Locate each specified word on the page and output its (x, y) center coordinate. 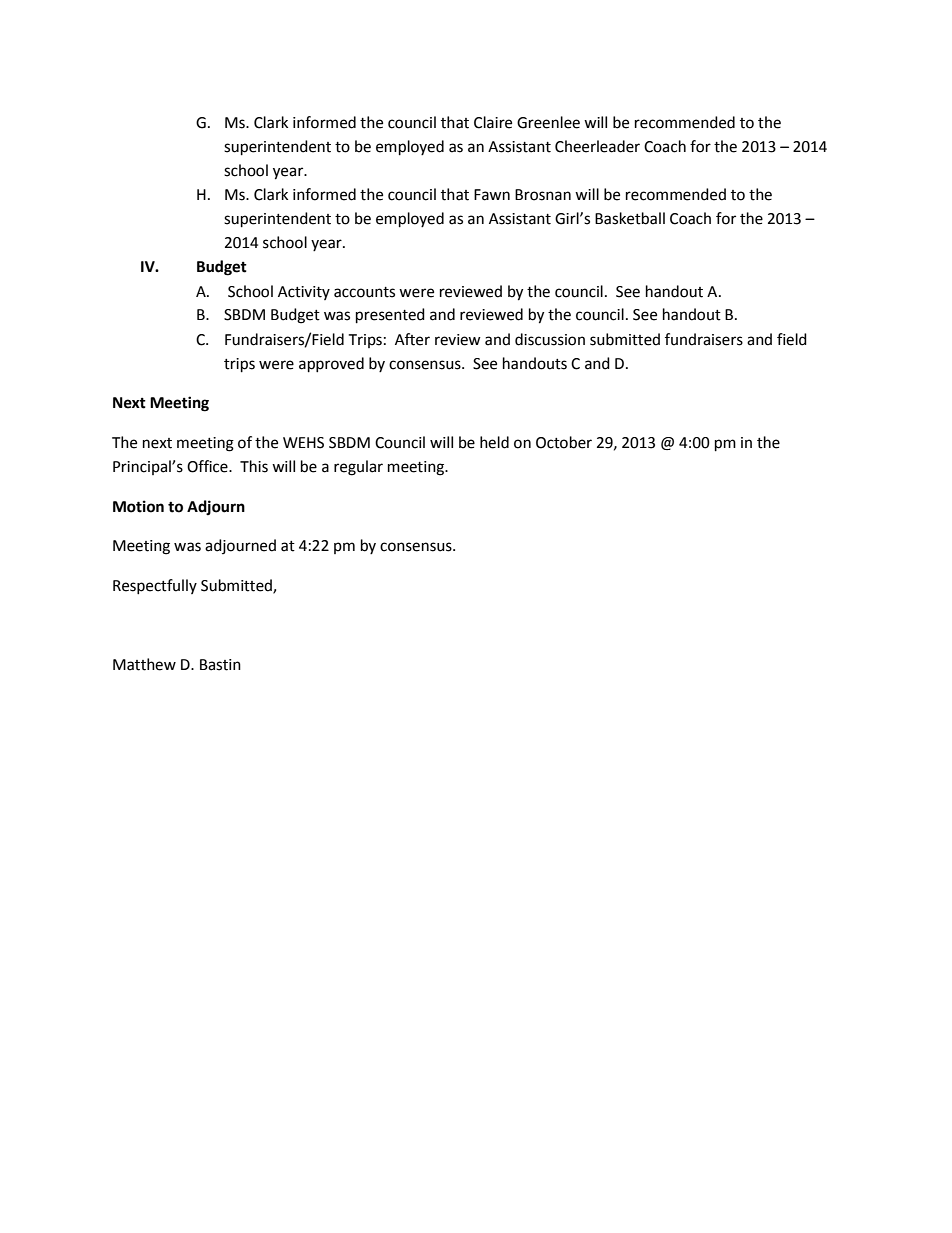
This (254, 466)
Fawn (492, 195)
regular (358, 468)
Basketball (630, 218)
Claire (493, 122)
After (412, 339)
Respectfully (155, 586)
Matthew (144, 664)
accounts (364, 292)
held (494, 442)
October (564, 442)
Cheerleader (597, 146)
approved (331, 365)
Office (208, 466)
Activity (304, 293)
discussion (550, 339)
